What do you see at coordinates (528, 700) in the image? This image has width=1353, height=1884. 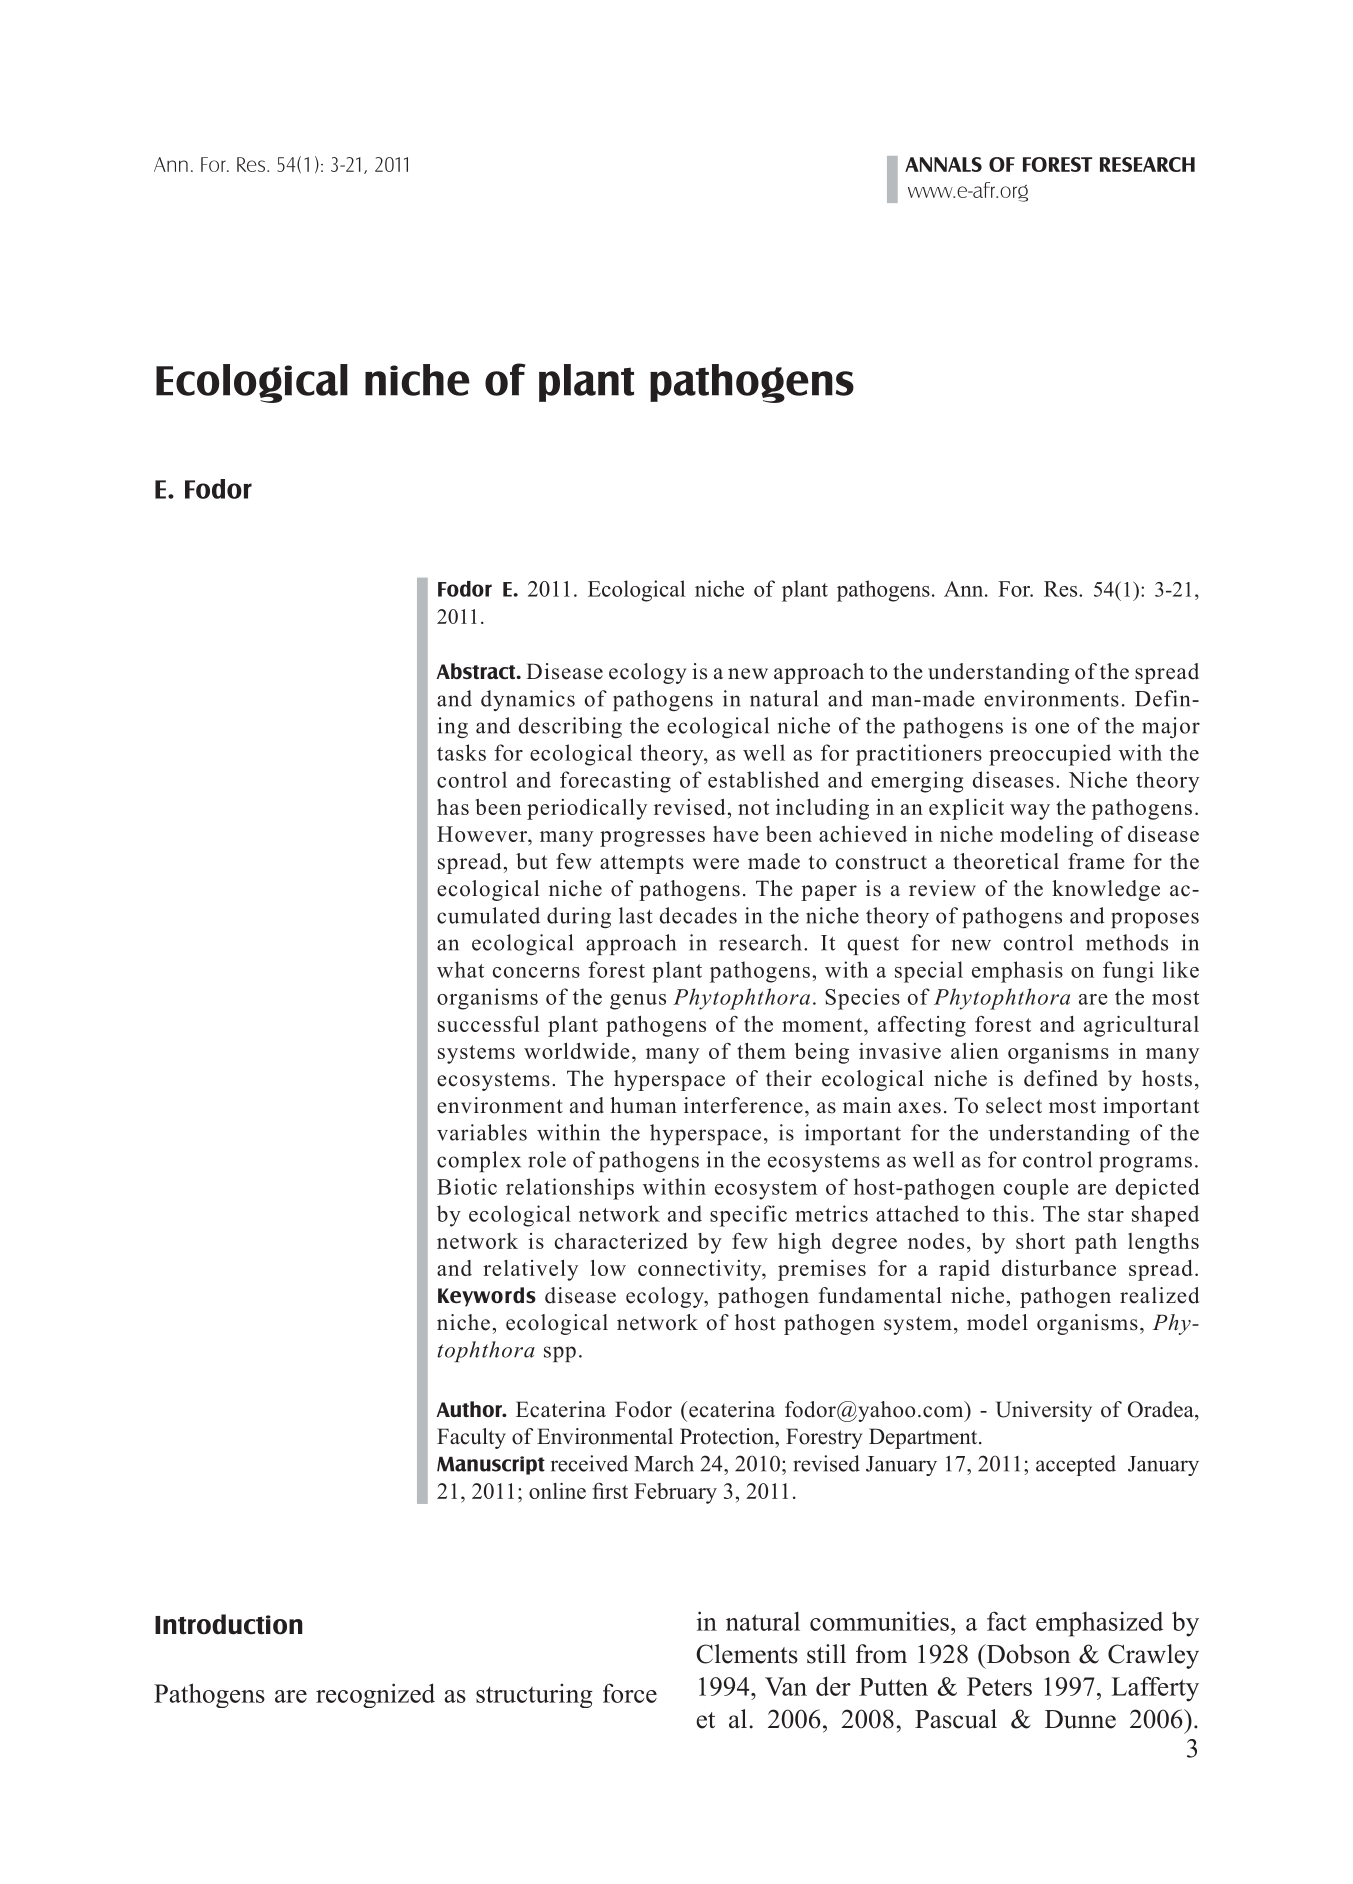 I see `dynamics` at bounding box center [528, 700].
